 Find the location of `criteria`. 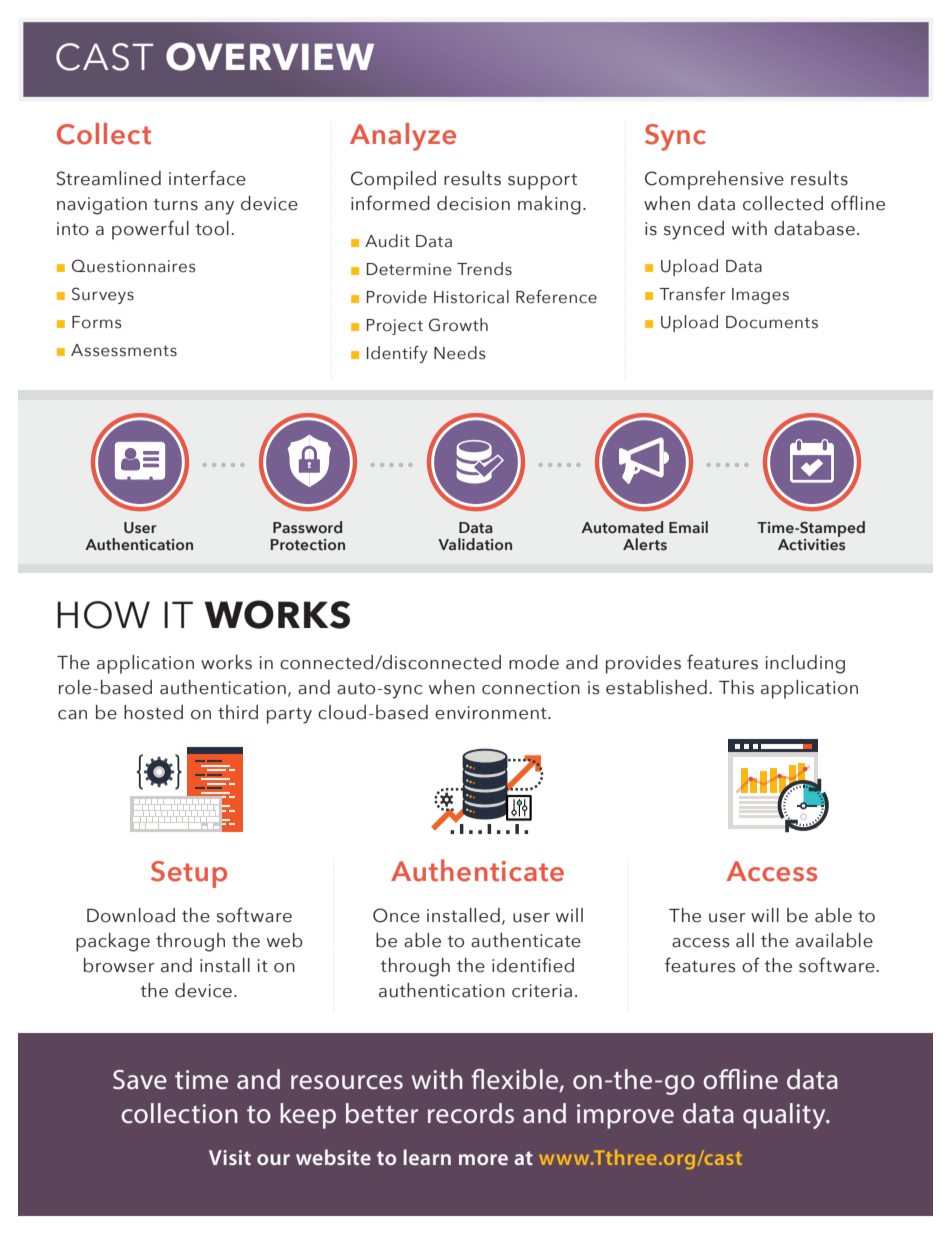

criteria is located at coordinates (542, 991).
